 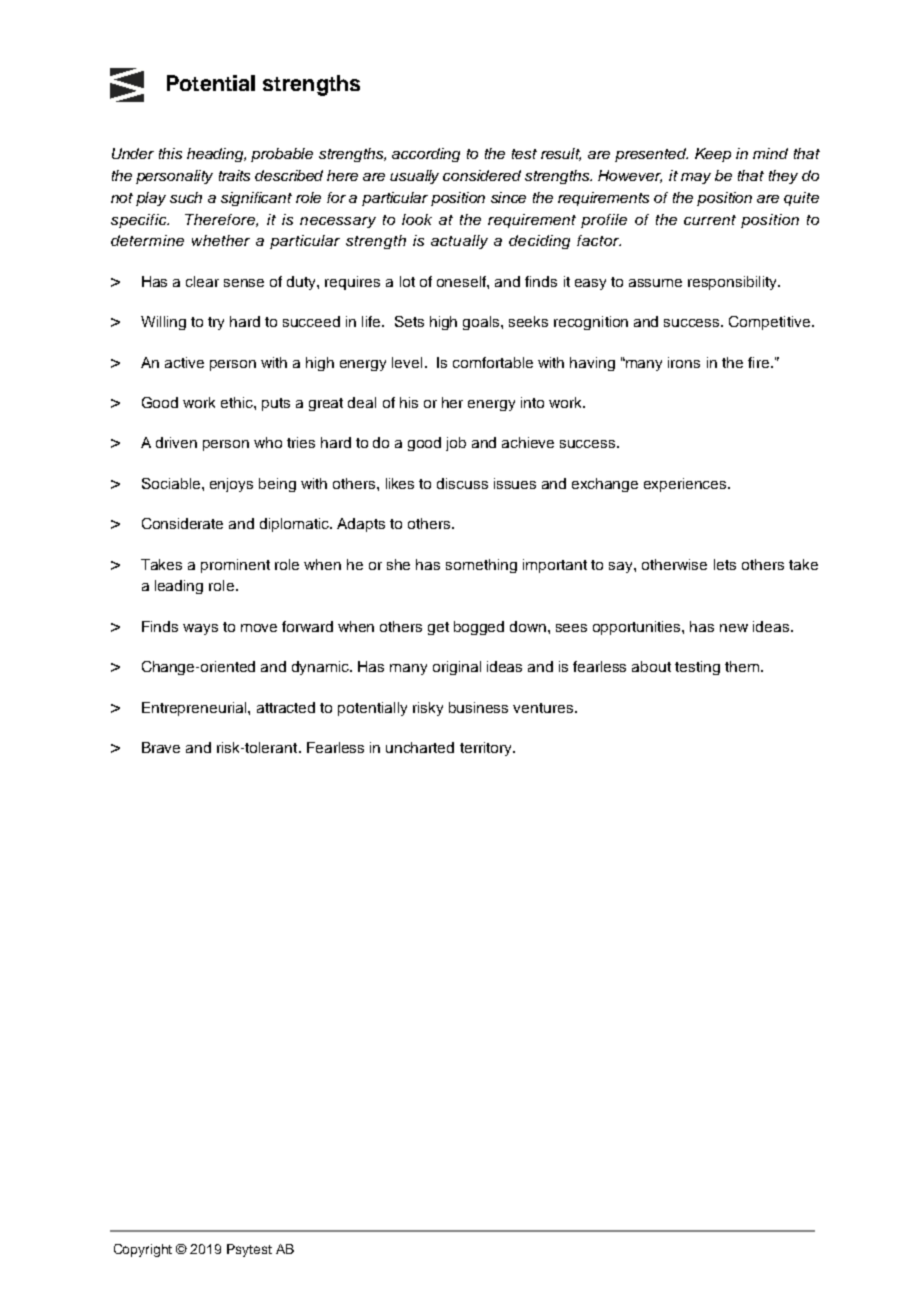 I want to click on such, so click(x=186, y=197).
